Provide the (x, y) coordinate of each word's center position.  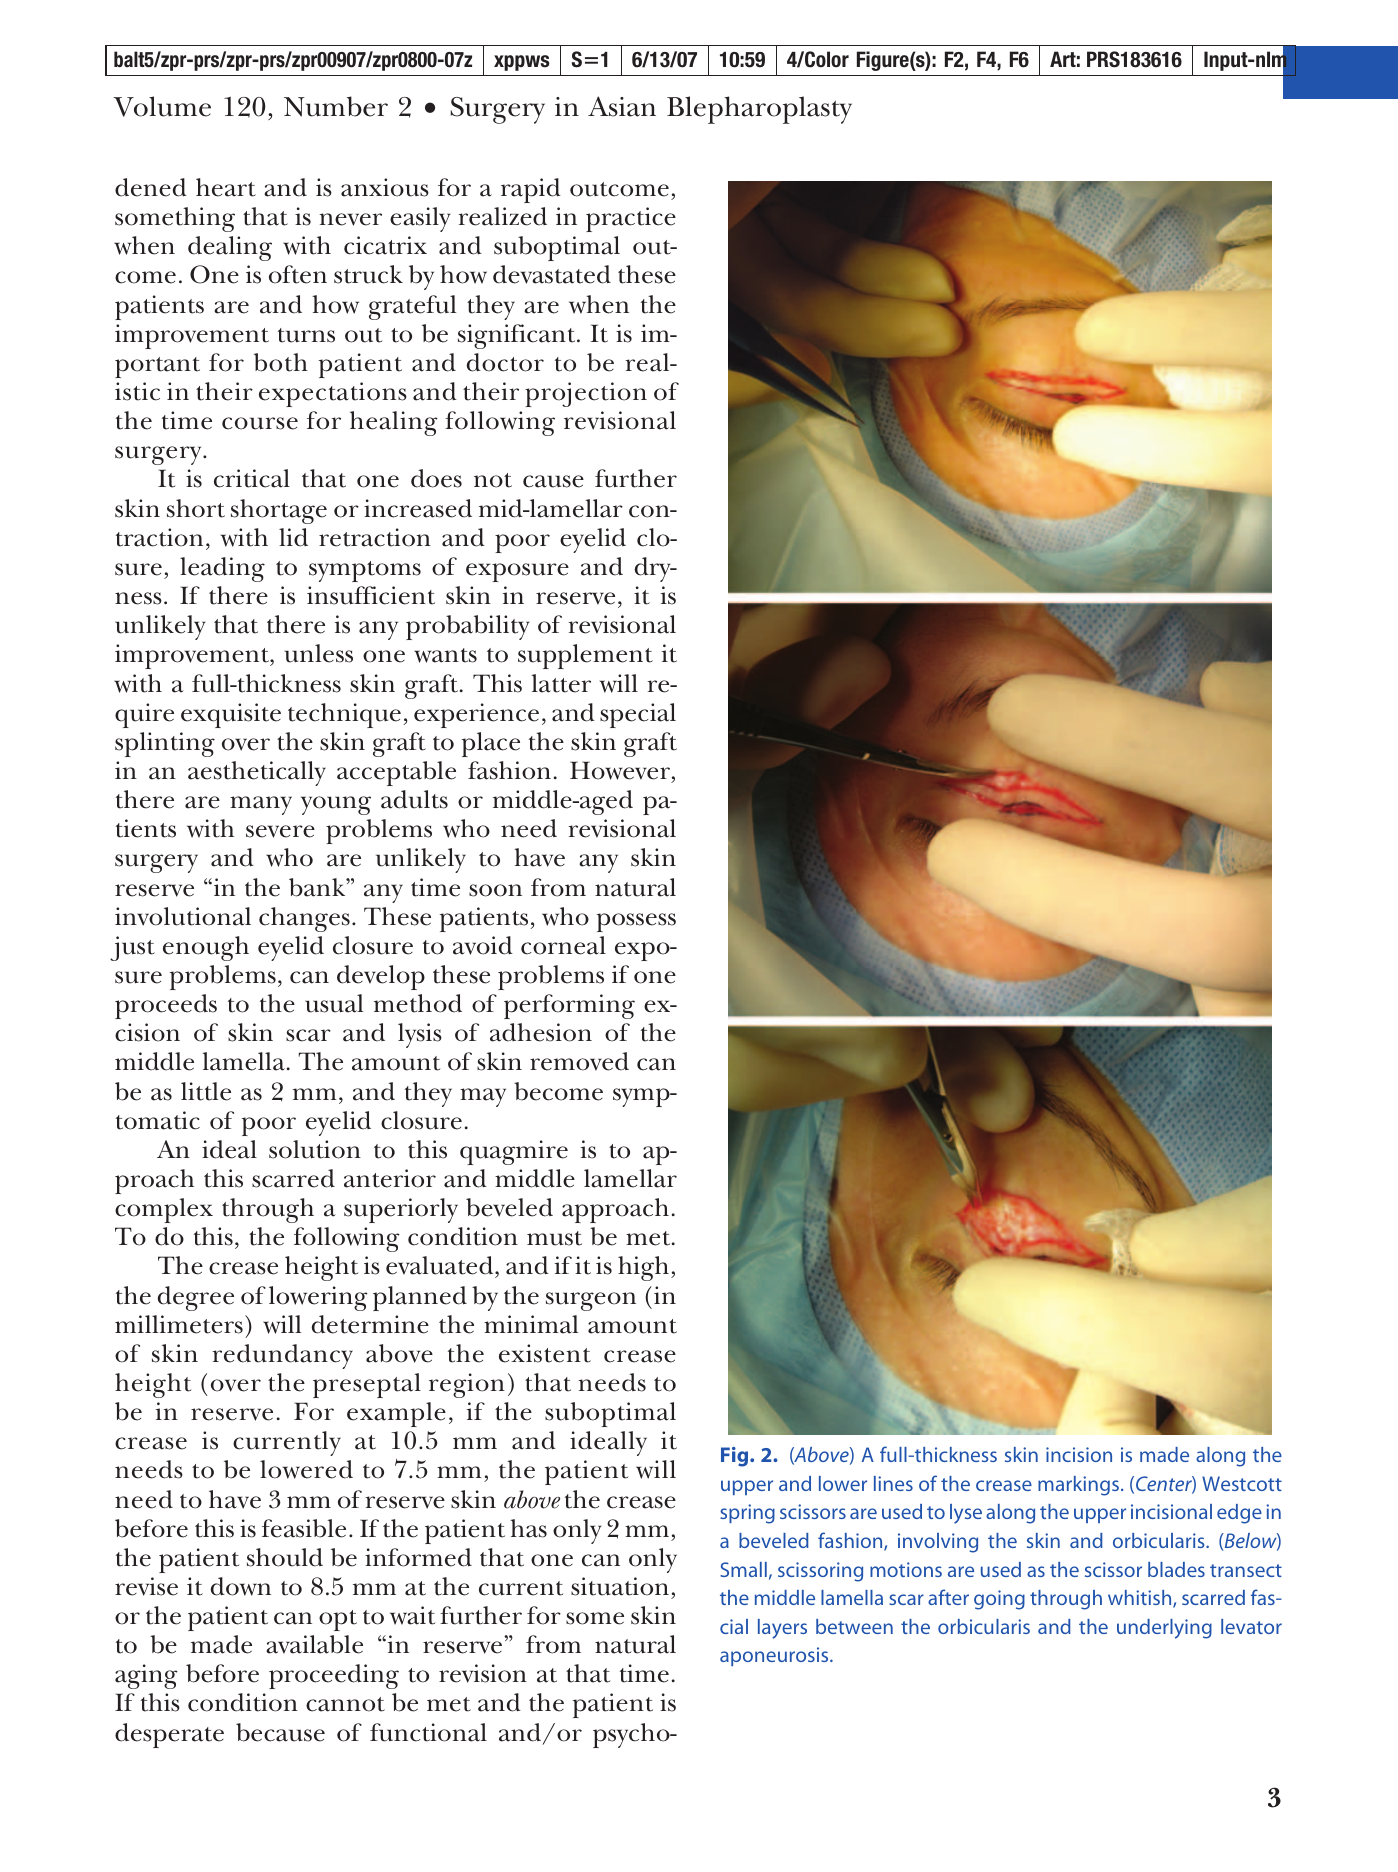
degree (195, 1298)
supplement (585, 656)
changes (304, 919)
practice (631, 219)
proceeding (334, 1676)
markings (1078, 1486)
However (620, 770)
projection (586, 394)
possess (636, 922)
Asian (622, 106)
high (643, 1268)
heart (226, 187)
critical (252, 478)
